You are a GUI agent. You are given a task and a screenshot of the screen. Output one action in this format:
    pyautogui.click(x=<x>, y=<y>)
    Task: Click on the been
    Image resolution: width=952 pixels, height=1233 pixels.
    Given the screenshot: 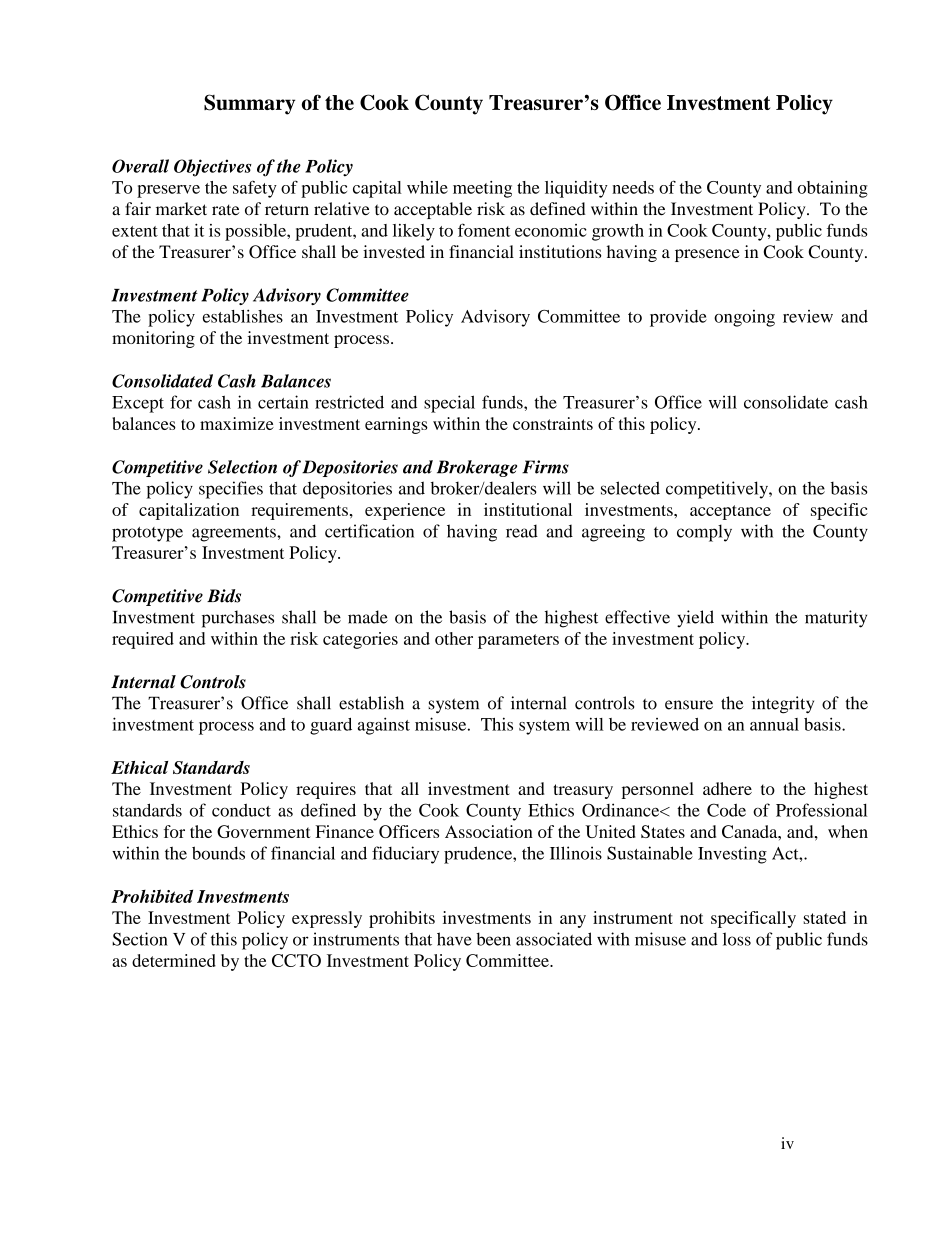 What is the action you would take?
    pyautogui.click(x=493, y=939)
